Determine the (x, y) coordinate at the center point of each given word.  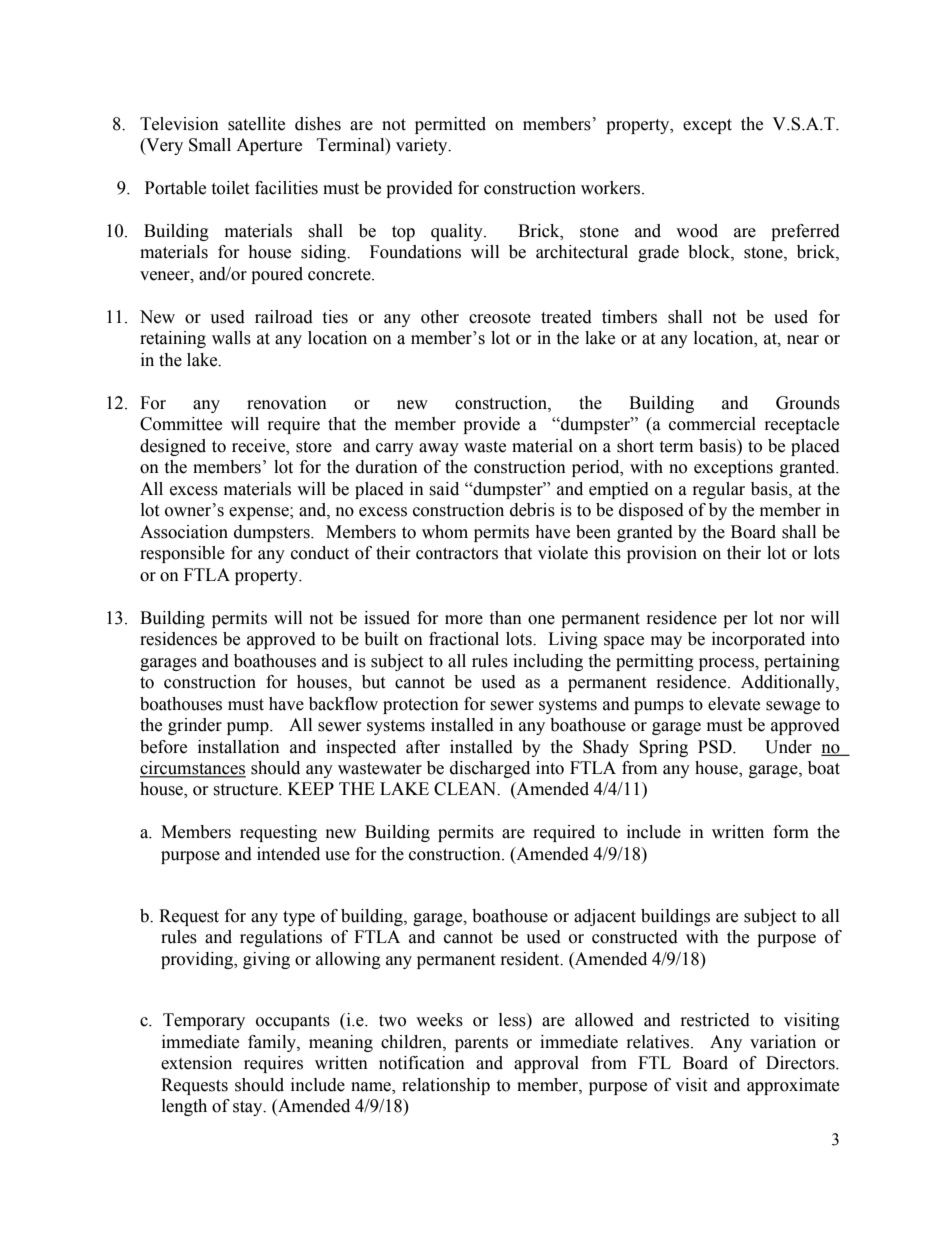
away (439, 449)
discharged (490, 769)
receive (260, 446)
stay (249, 1108)
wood (697, 231)
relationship (446, 1086)
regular (719, 490)
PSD (716, 747)
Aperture (269, 146)
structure (246, 790)
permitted (450, 125)
